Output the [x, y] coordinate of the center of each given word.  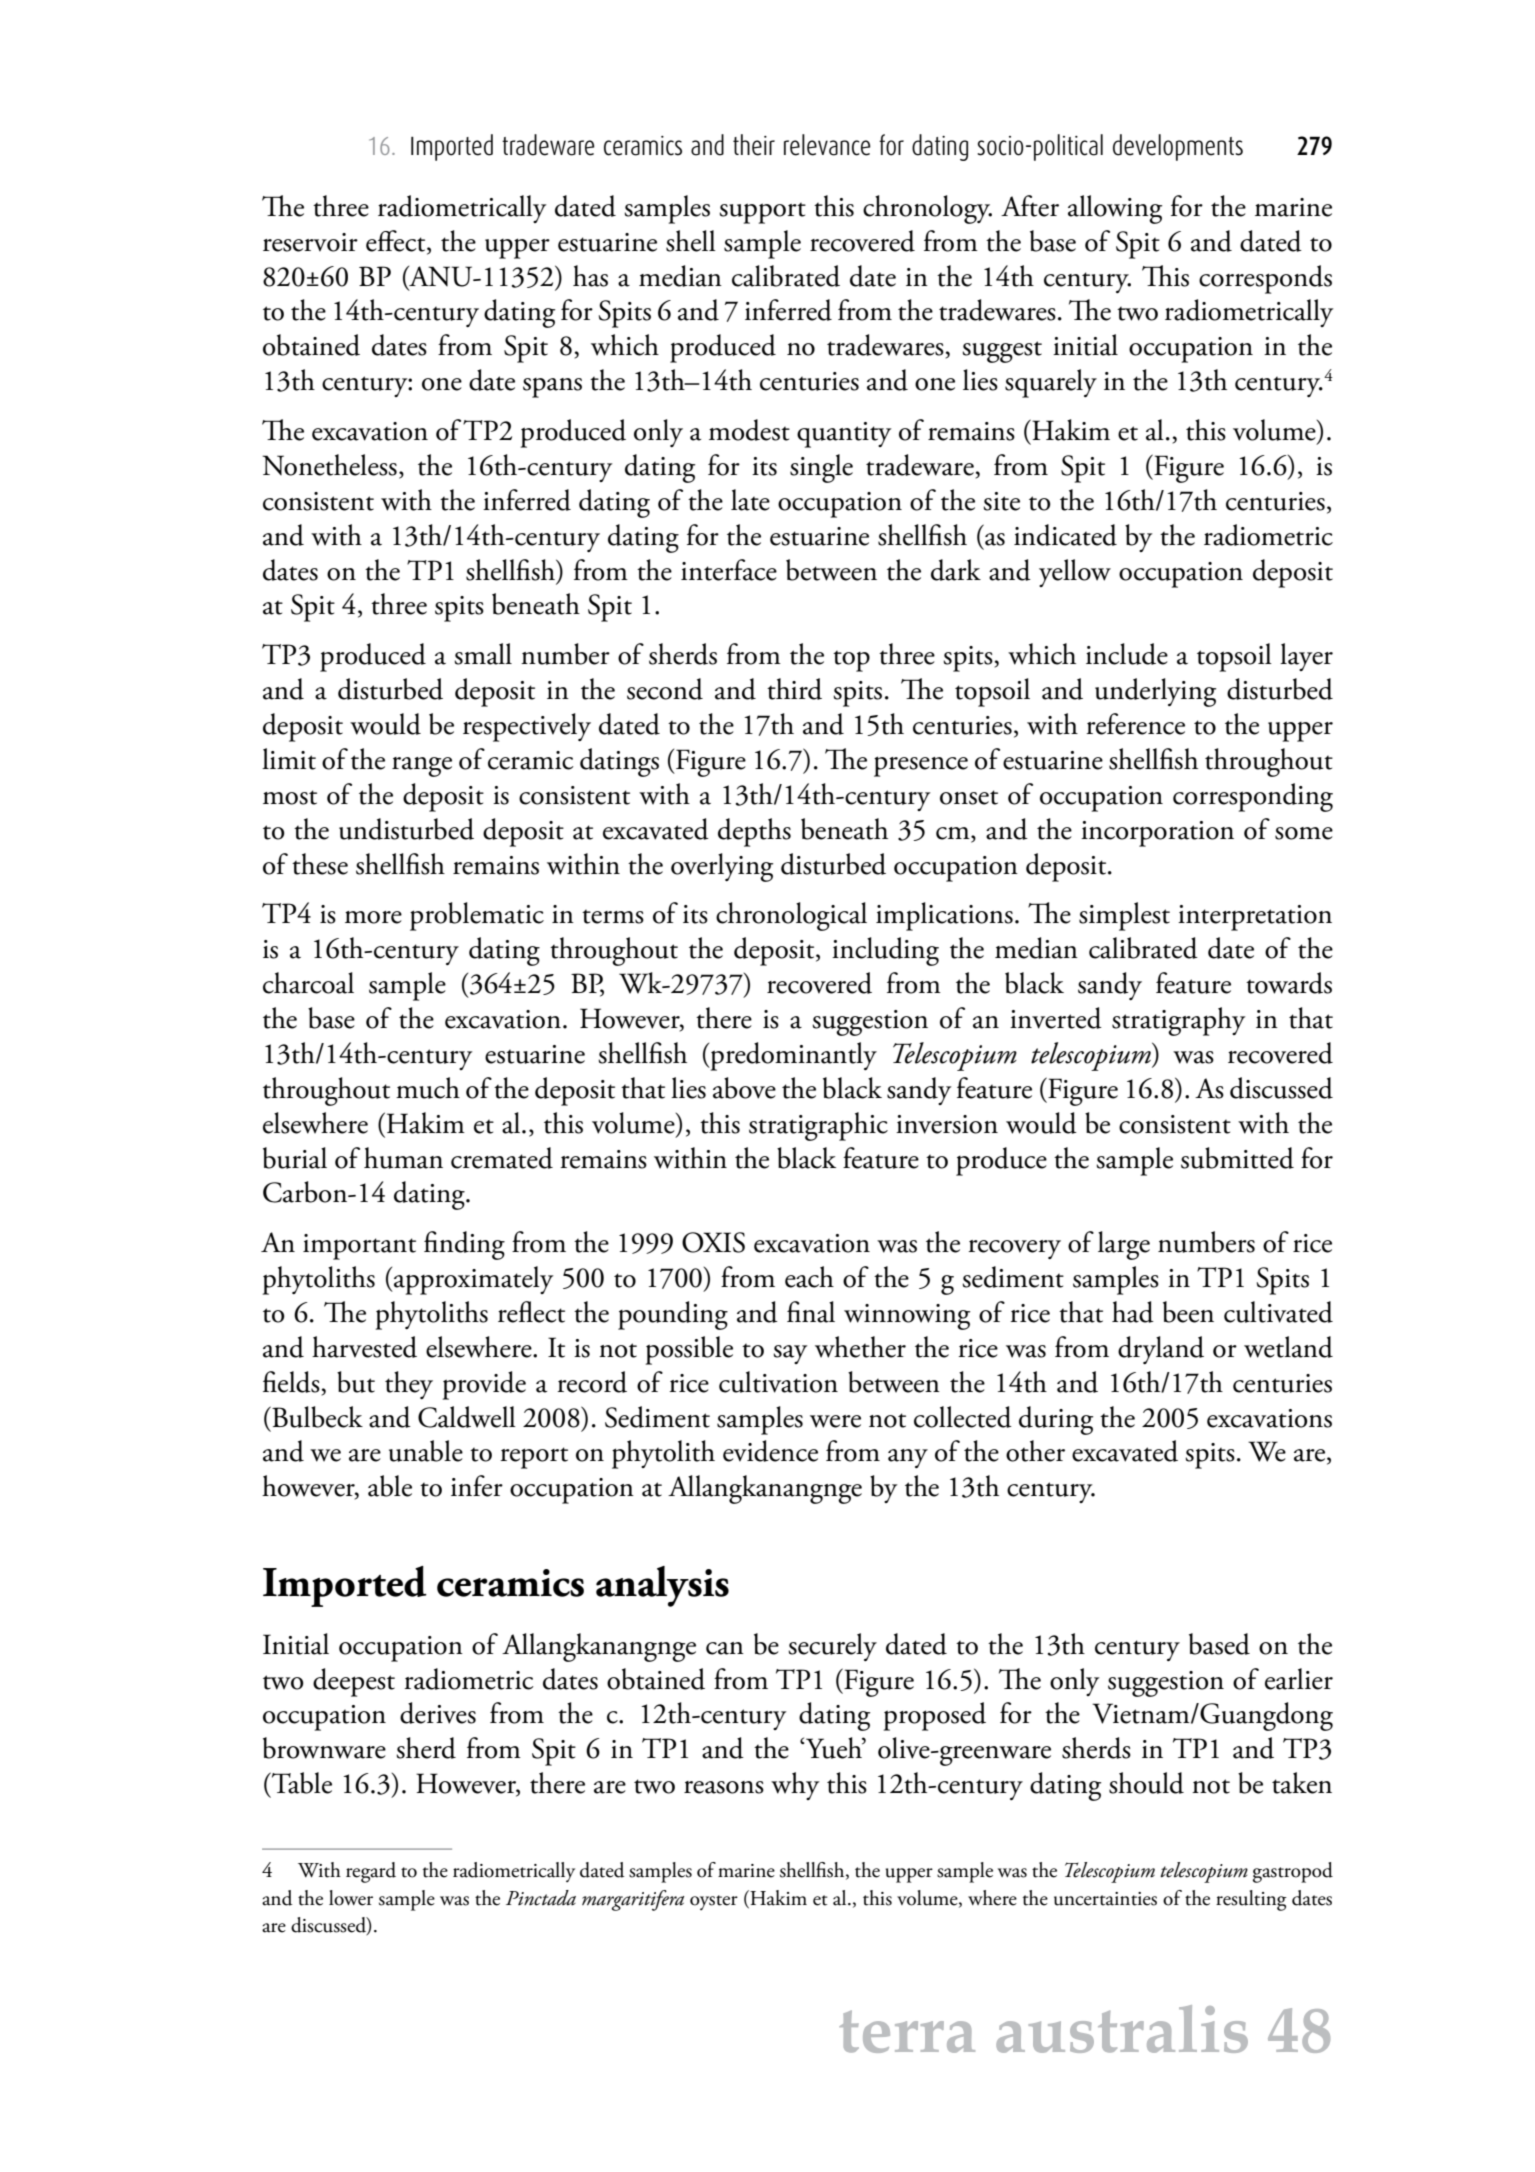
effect [397, 242]
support [762, 213]
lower [351, 1898]
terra [907, 2031]
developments [1178, 147]
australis [1122, 2029]
